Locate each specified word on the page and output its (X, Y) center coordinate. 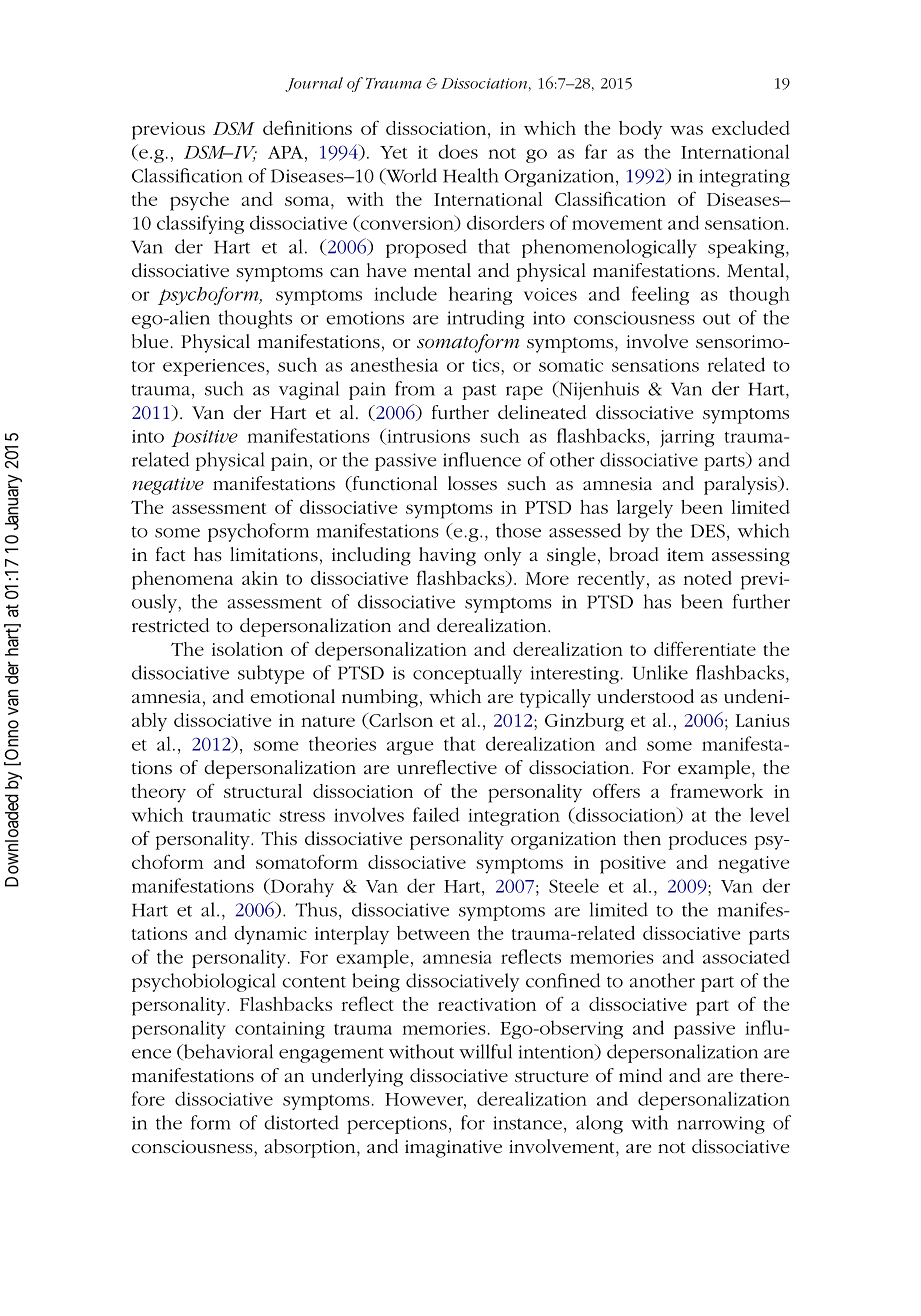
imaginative (453, 1149)
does (458, 151)
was (686, 130)
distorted (301, 1122)
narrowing (721, 1125)
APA (287, 152)
